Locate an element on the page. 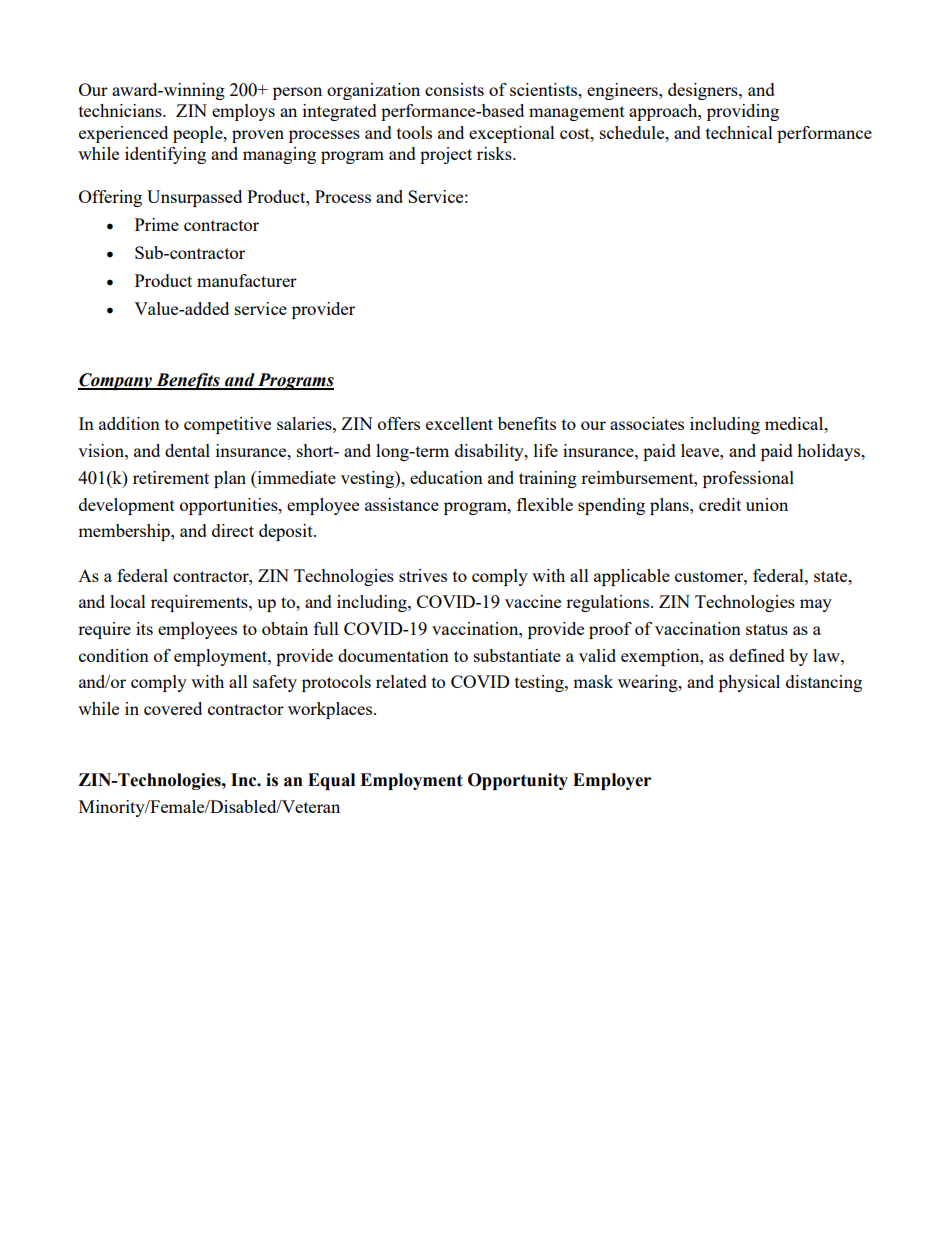 Image resolution: width=952 pixels, height=1233 pixels. dental is located at coordinates (187, 450).
